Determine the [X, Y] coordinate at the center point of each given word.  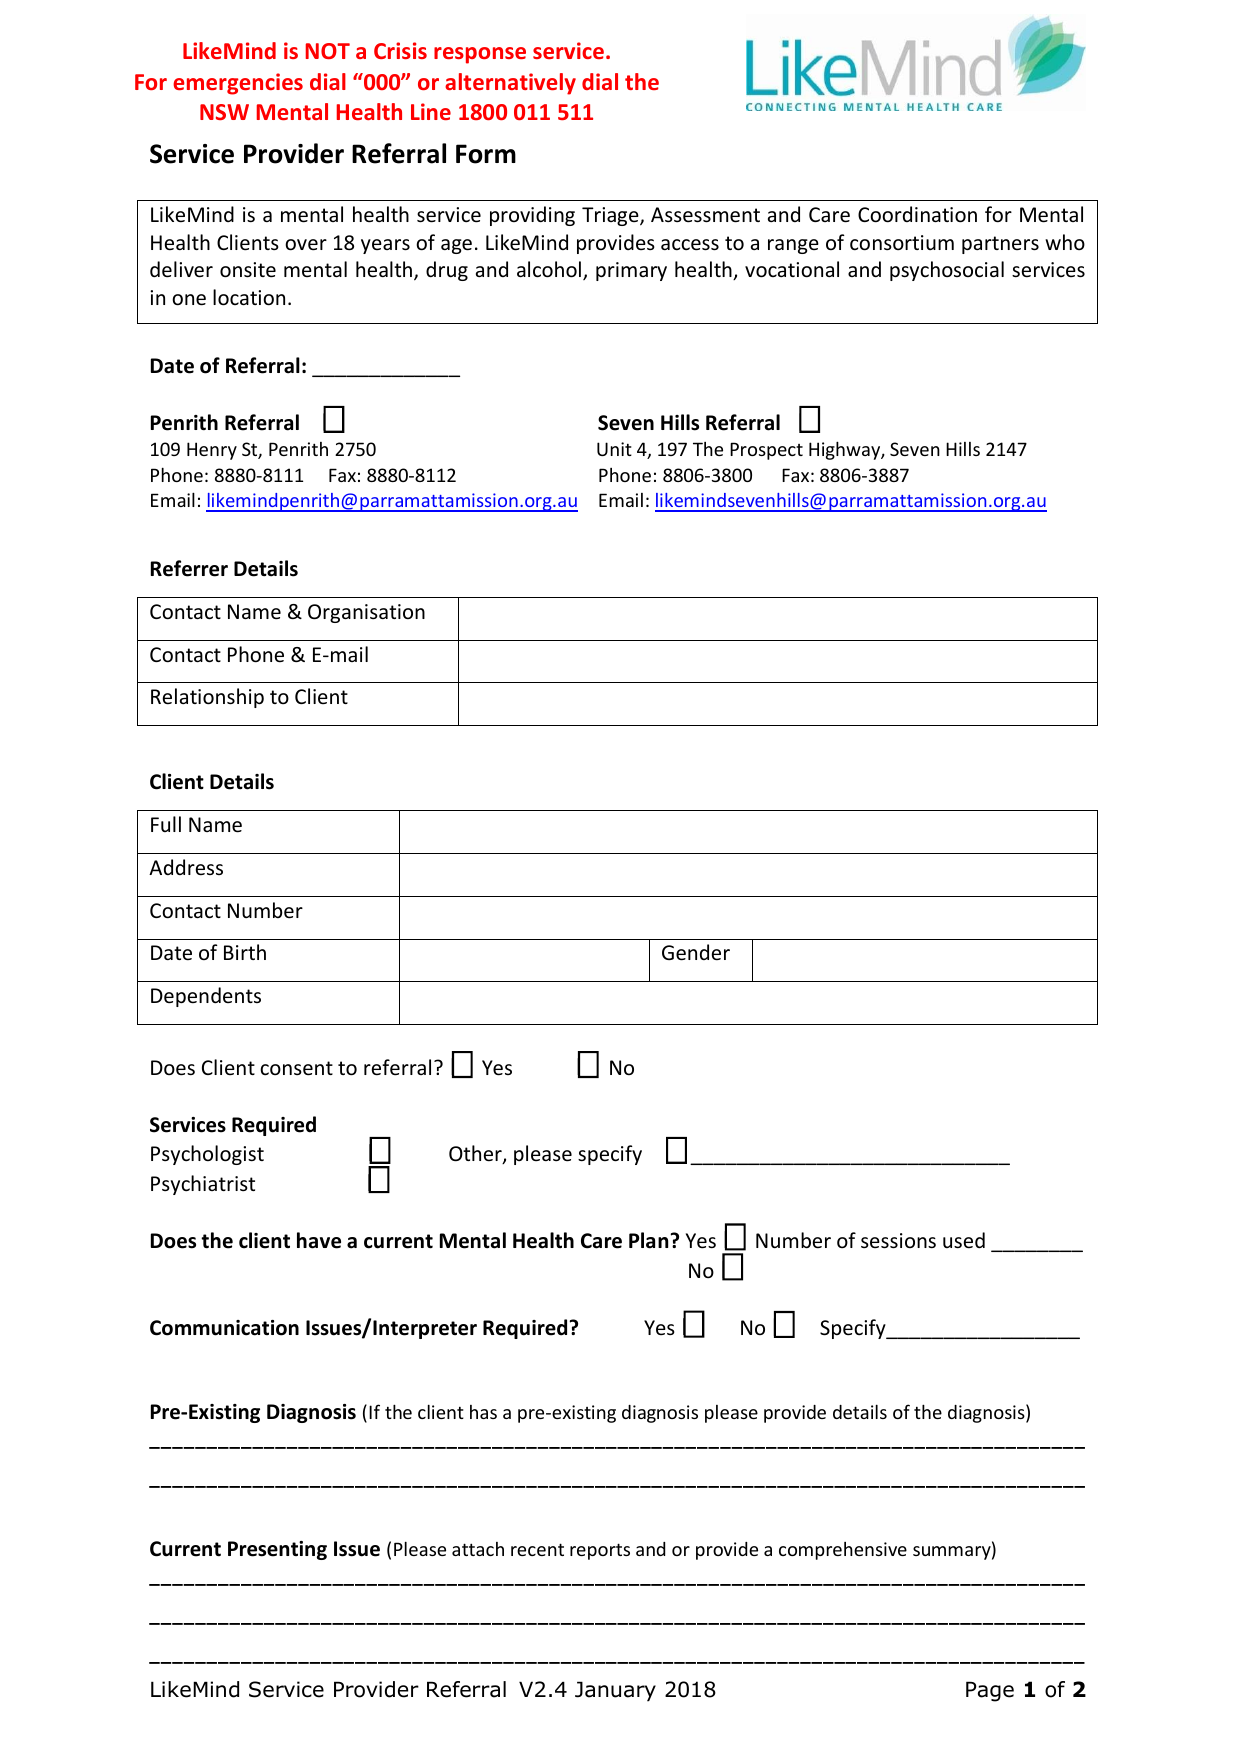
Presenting [277, 1550]
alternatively [510, 84]
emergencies [238, 84]
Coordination [917, 214]
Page [990, 1691]
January [615, 1691]
